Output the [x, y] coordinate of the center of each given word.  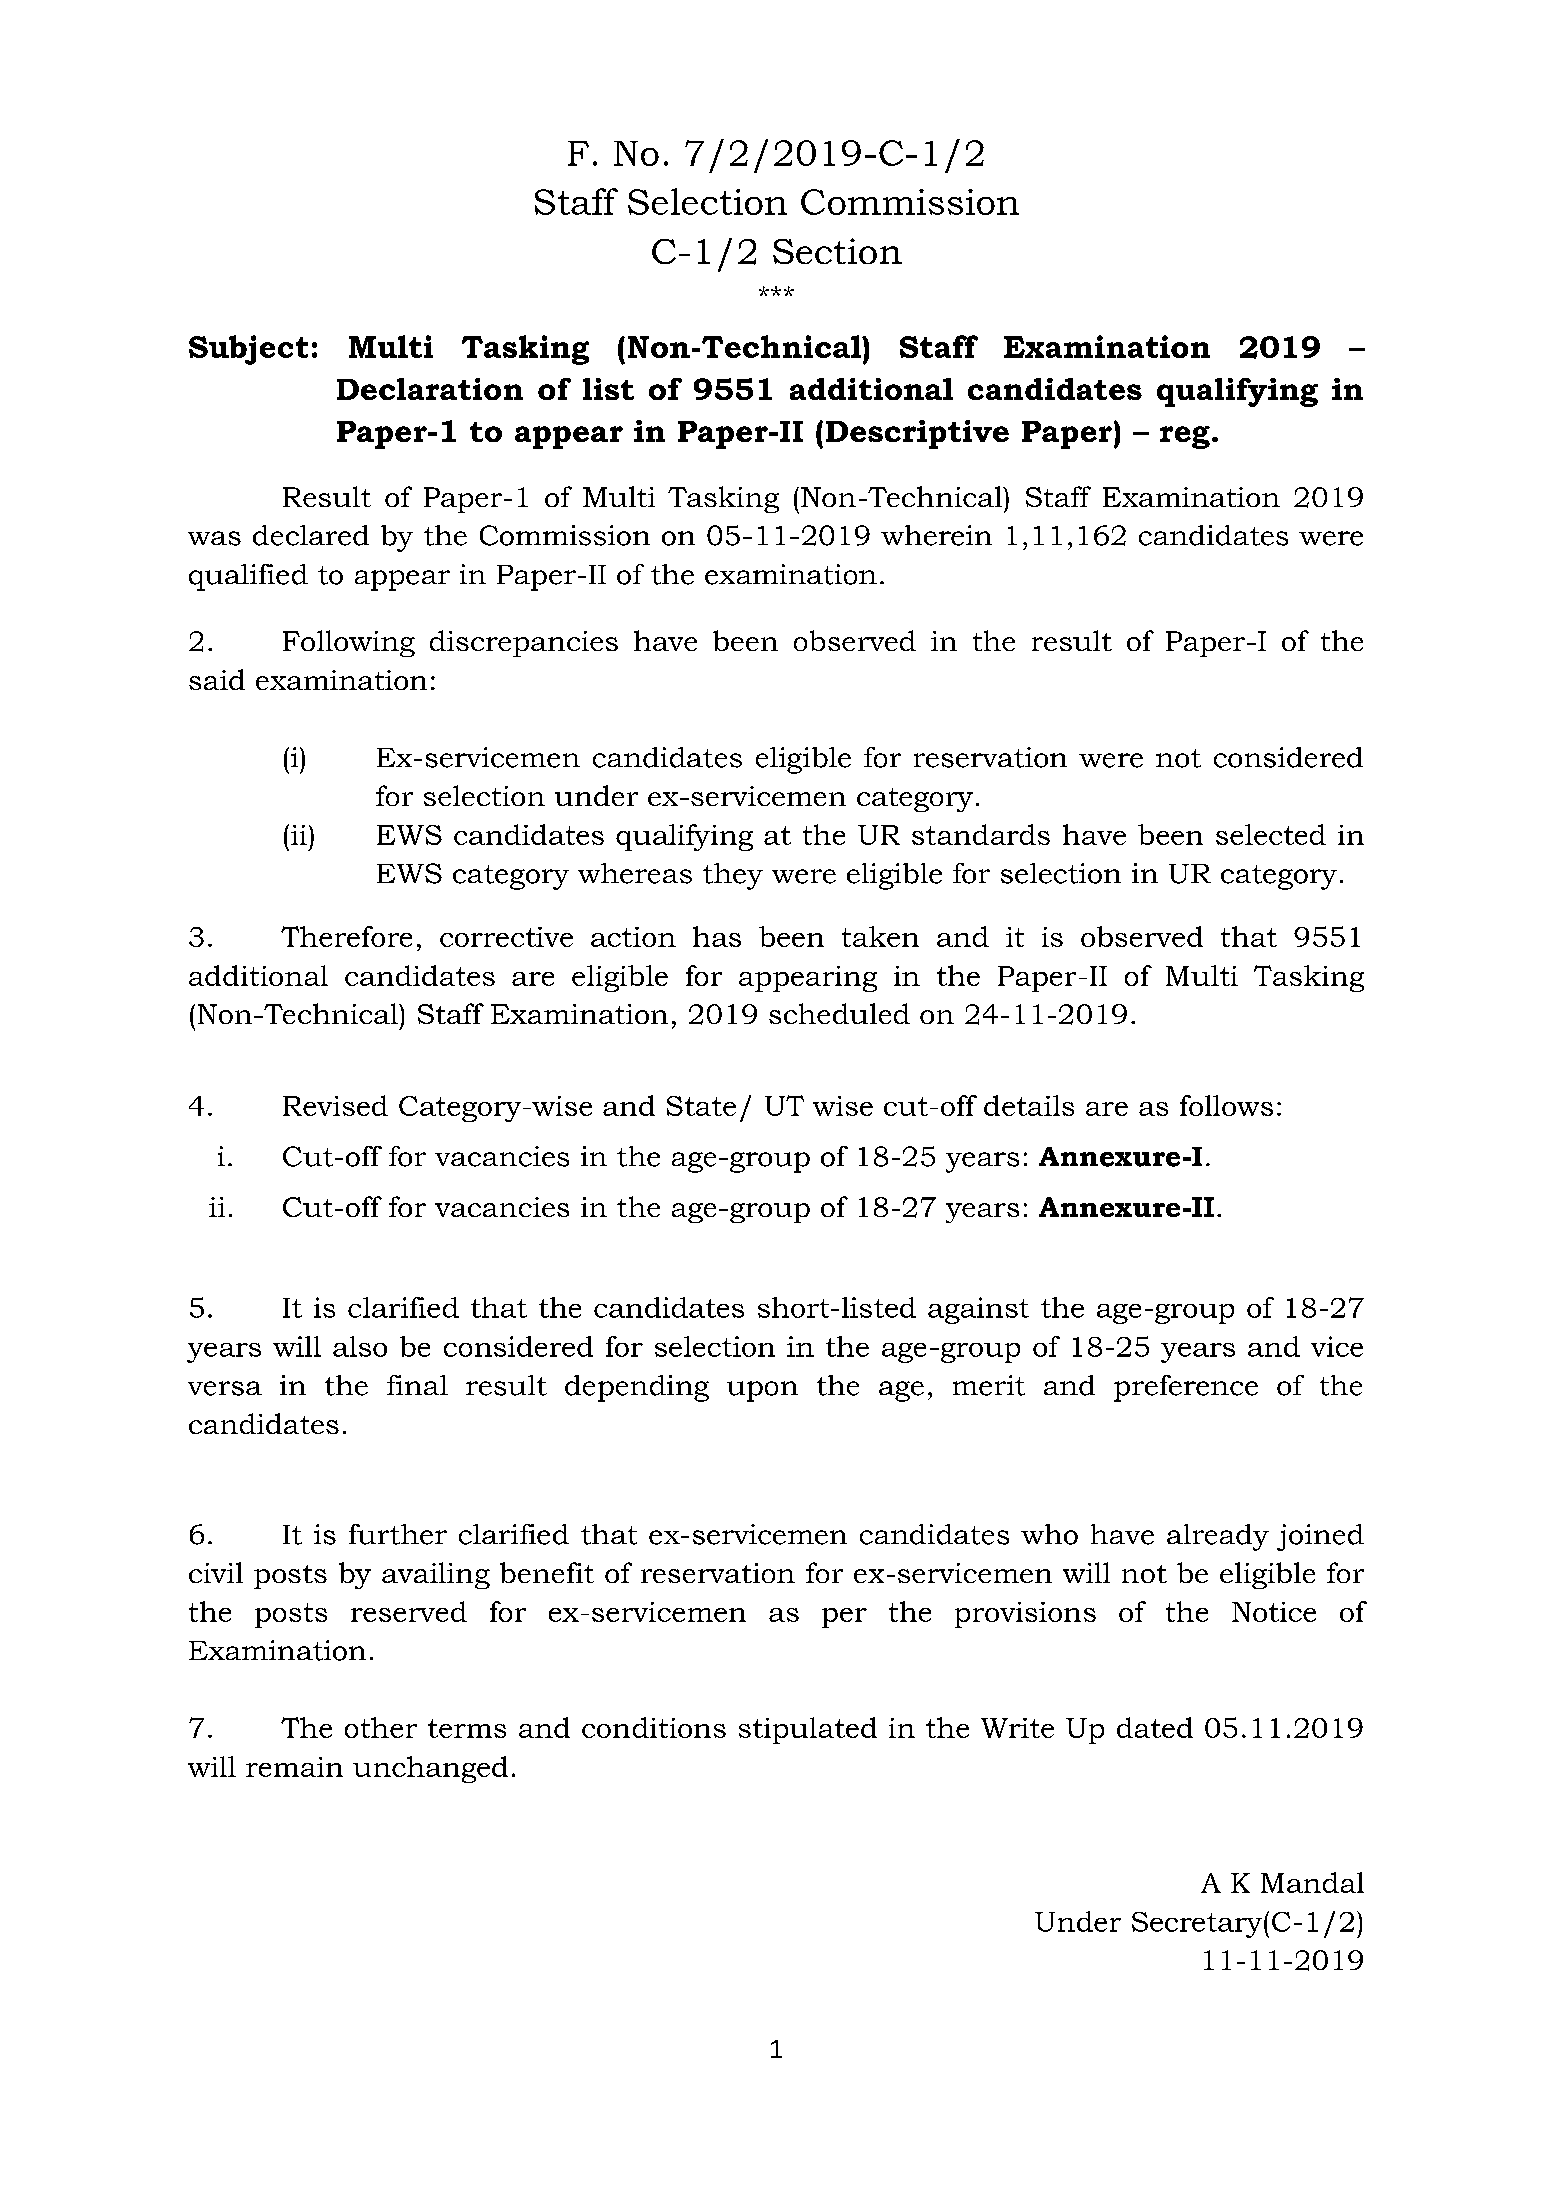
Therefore [346, 936]
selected [1271, 834]
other [381, 1727]
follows [1226, 1105]
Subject [248, 350]
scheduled [839, 1013]
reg [1185, 437]
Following [349, 643]
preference [1186, 1388]
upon [762, 1391]
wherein [936, 535]
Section [837, 251]
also [360, 1346]
